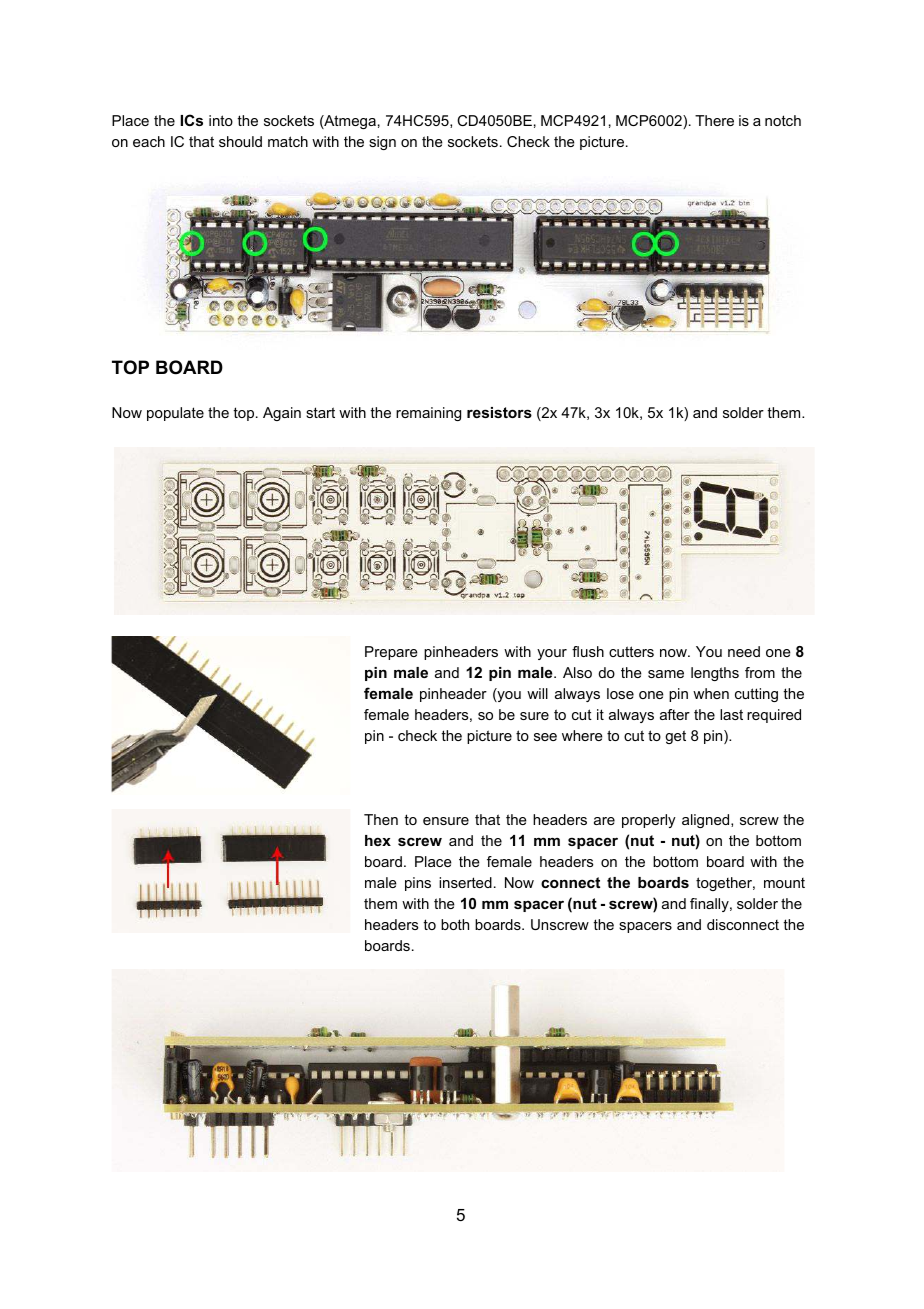 The image size is (924, 1309). What do you see at coordinates (744, 651) in the screenshot?
I see `need` at bounding box center [744, 651].
